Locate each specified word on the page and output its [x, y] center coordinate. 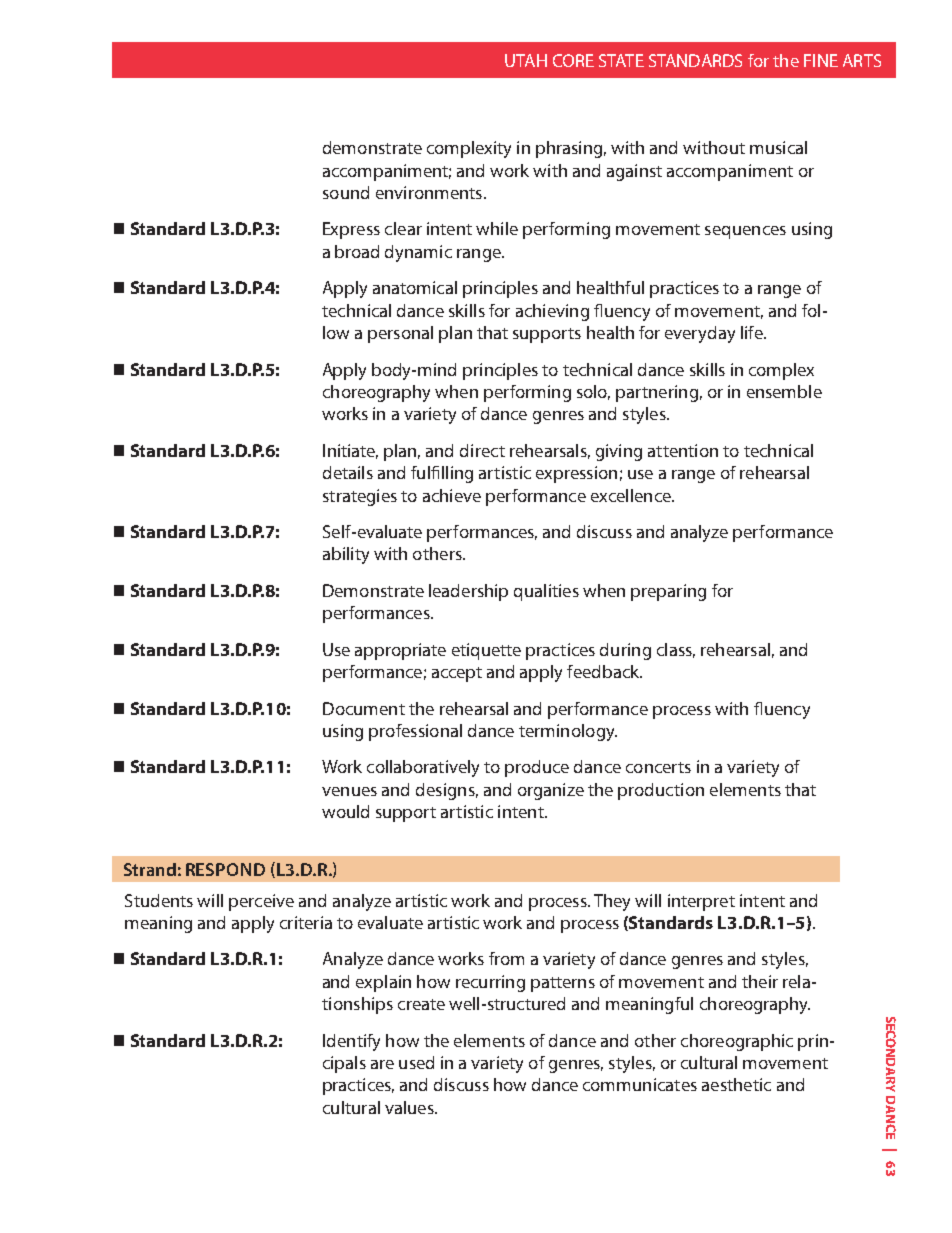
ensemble [784, 391]
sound [346, 192]
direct [482, 450]
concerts [658, 767]
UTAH [526, 60]
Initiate [350, 451]
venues [349, 791]
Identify [351, 1042]
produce [537, 768]
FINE [821, 60]
